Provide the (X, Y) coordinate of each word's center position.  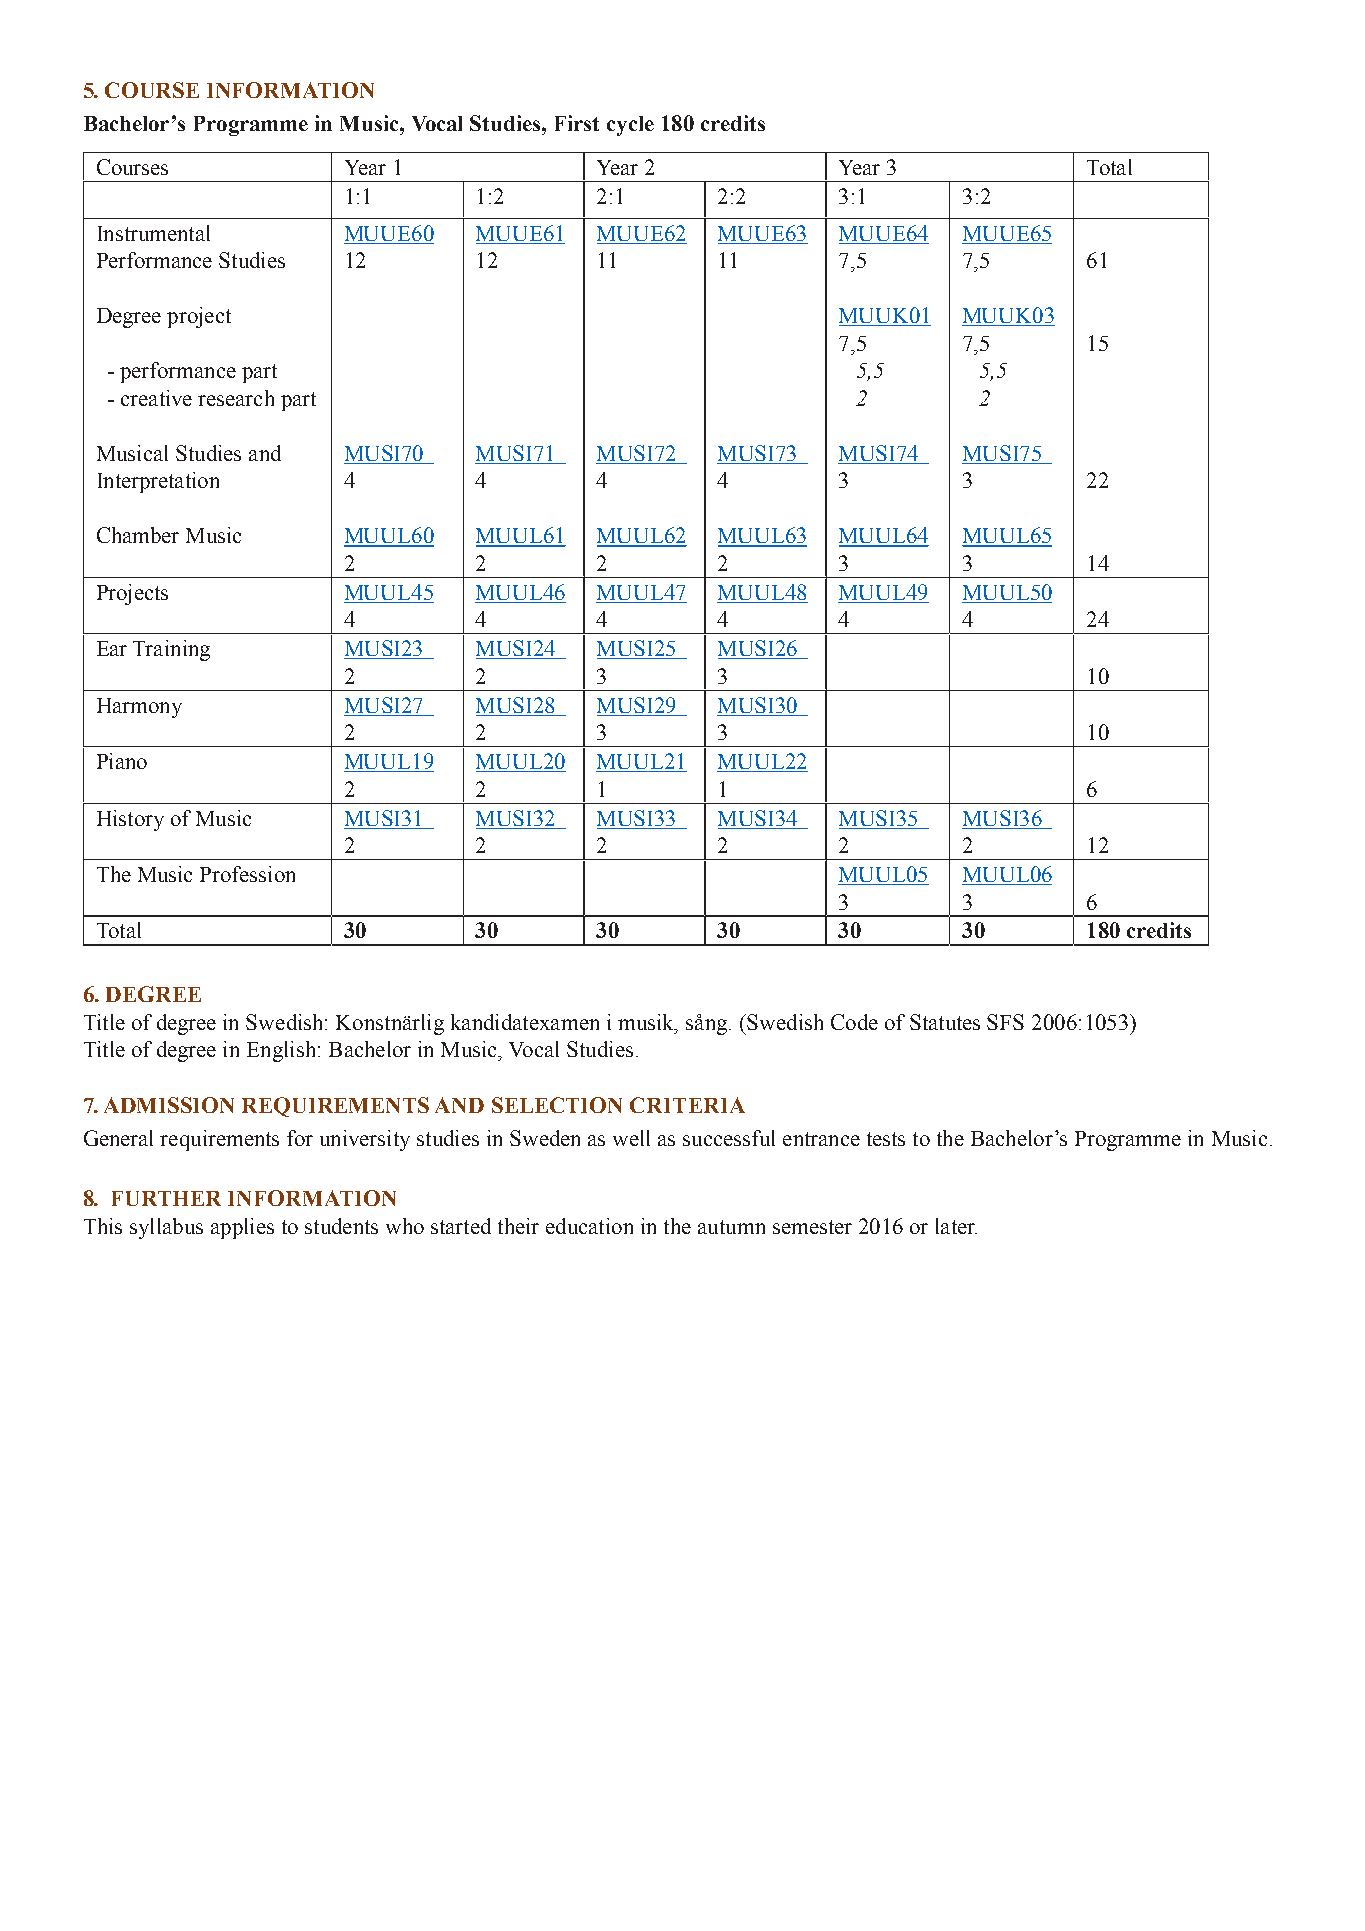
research (236, 398)
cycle (630, 126)
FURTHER (166, 1198)
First (577, 123)
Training (171, 650)
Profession (247, 874)
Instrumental (154, 233)
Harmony (139, 708)
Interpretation (158, 482)
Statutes (945, 1022)
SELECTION (557, 1105)
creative (156, 398)
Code (854, 1022)
